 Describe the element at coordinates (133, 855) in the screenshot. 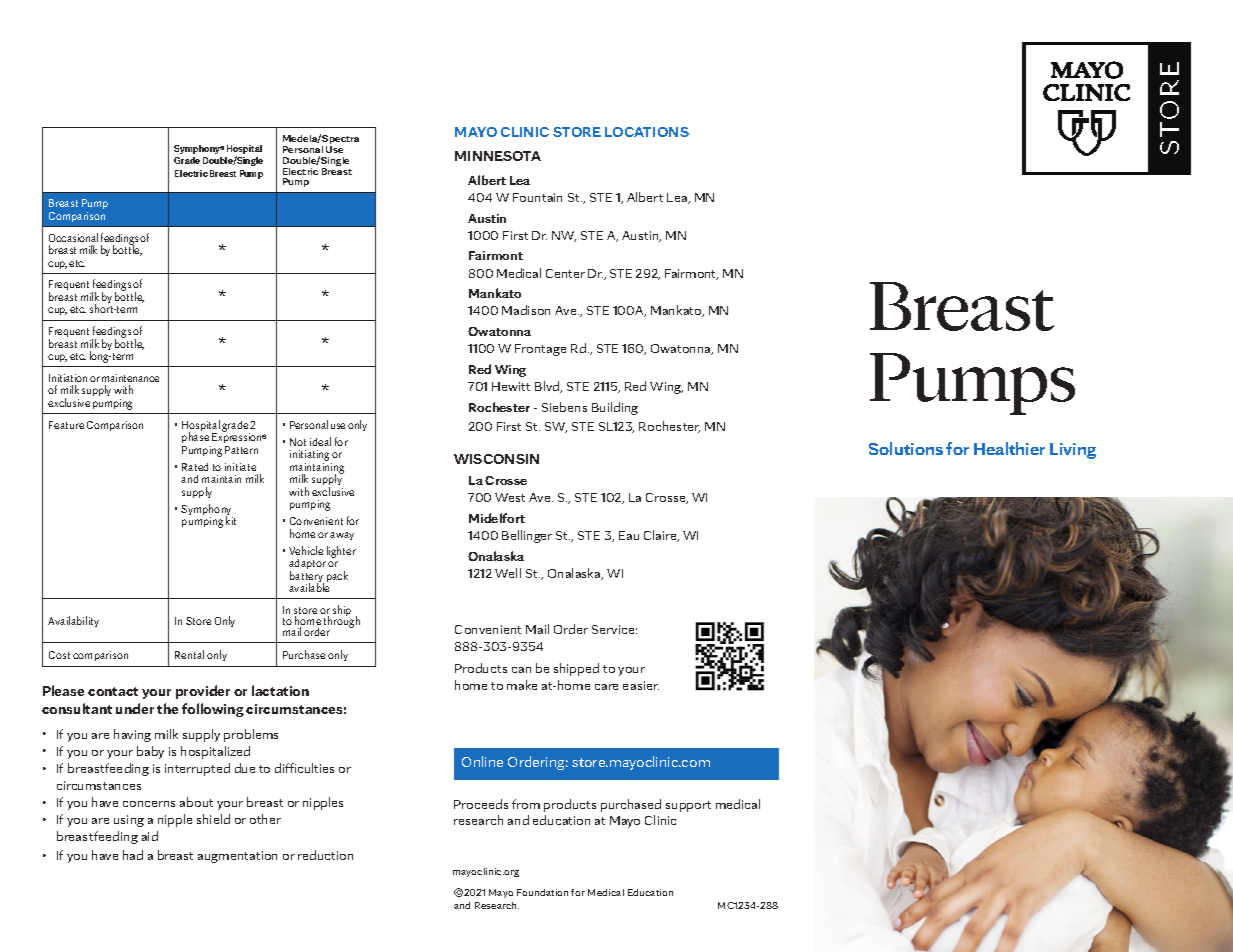

I see `had` at that location.
